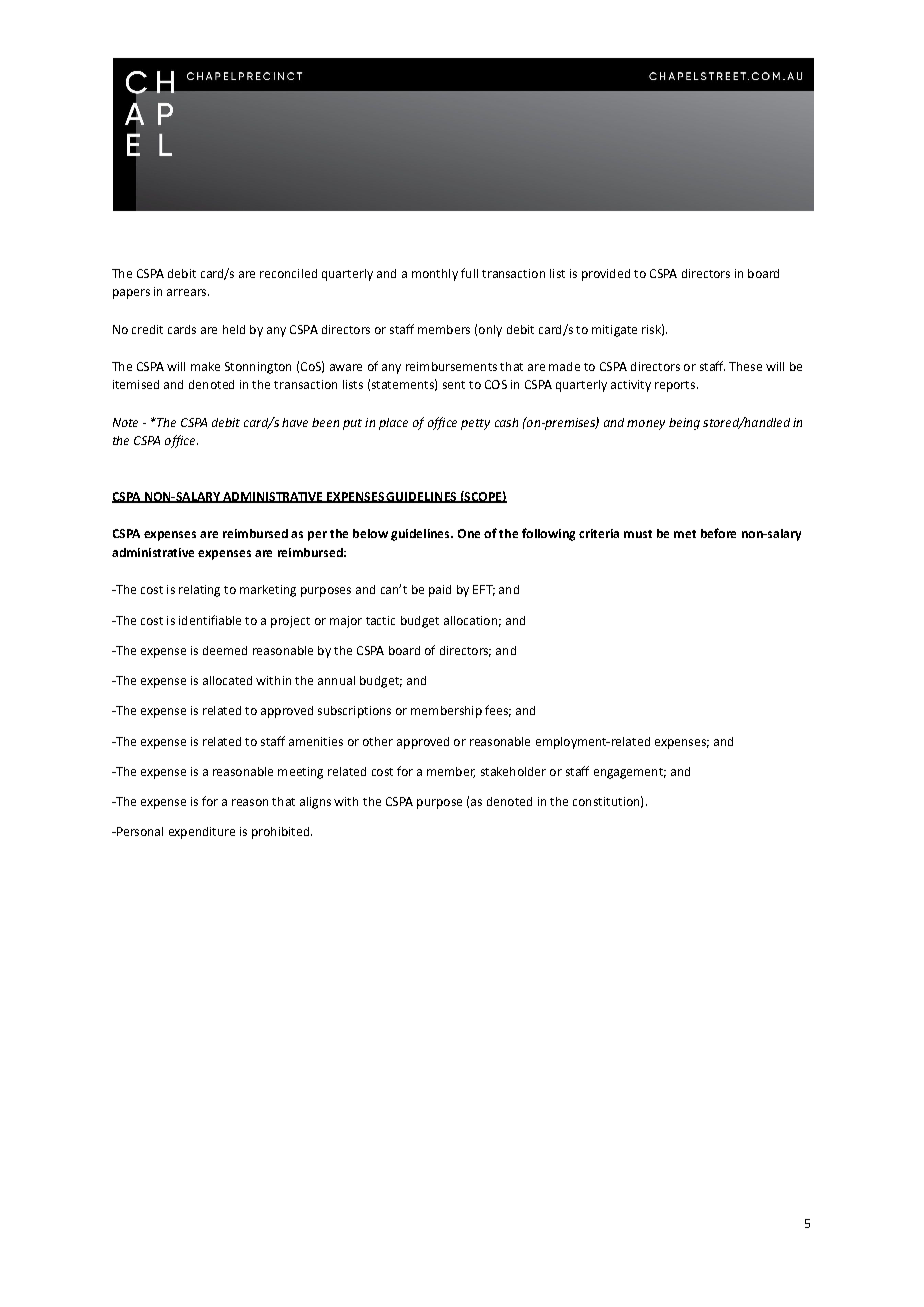 The width and height of the image is (924, 1307). Describe the element at coordinates (202, 833) in the image. I see `expenditure` at that location.
